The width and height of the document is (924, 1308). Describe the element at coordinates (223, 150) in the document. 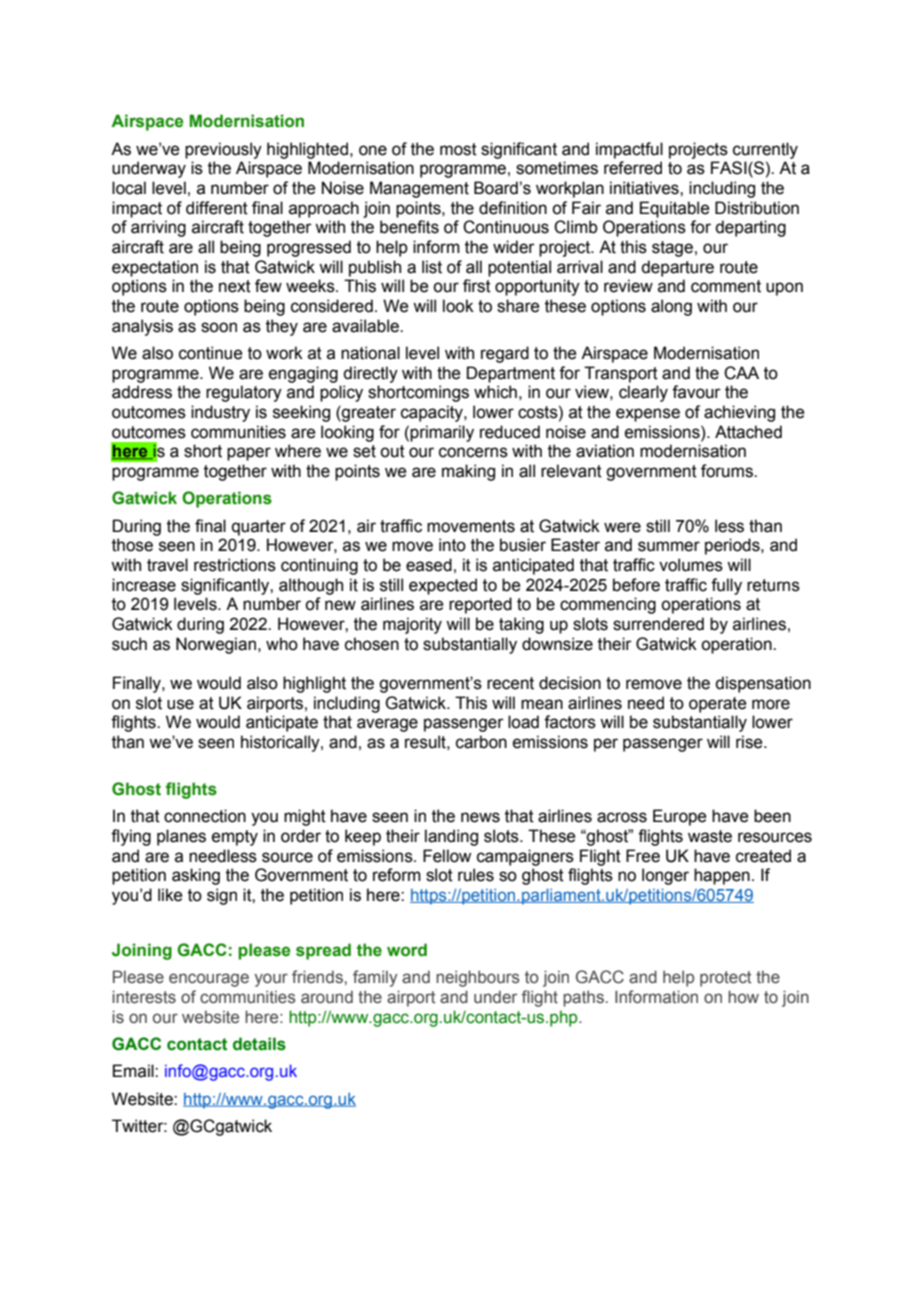

I see `previously` at that location.
